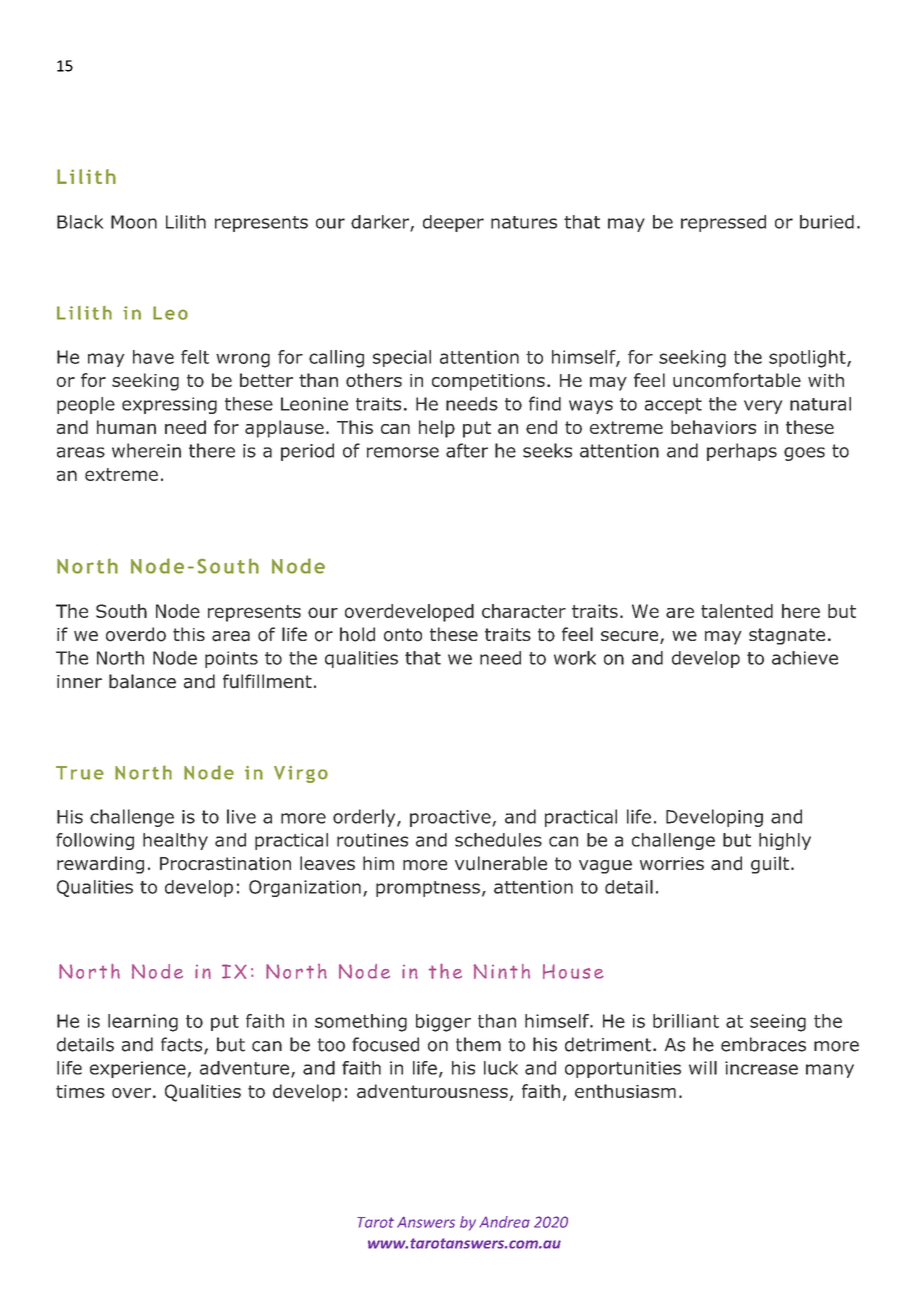  What do you see at coordinates (505, 1222) in the document?
I see `Andrea` at bounding box center [505, 1222].
